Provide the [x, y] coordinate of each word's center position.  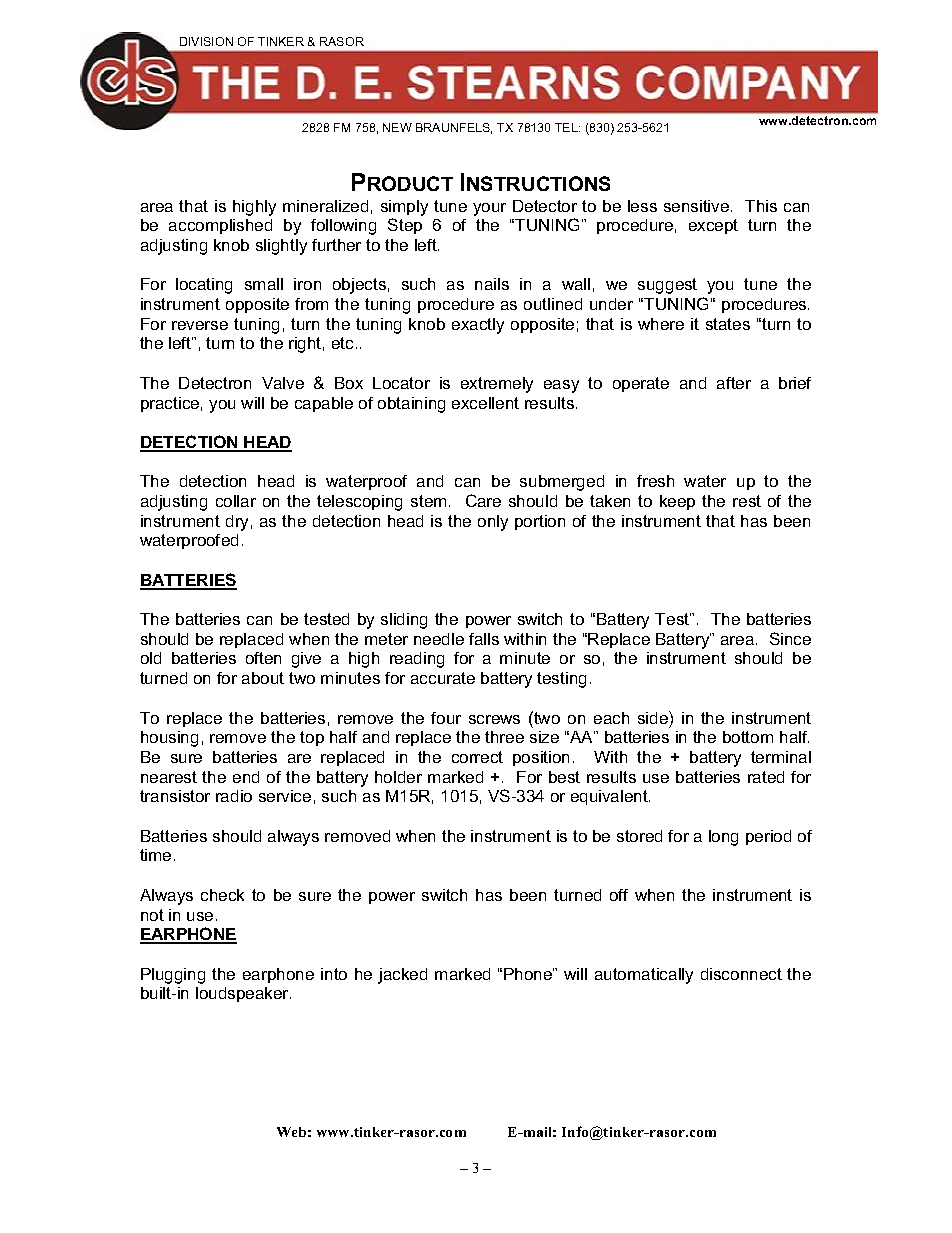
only [493, 523]
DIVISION [206, 41]
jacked [402, 976]
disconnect [741, 974]
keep [677, 502]
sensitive [696, 206]
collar [236, 501]
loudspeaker [243, 994]
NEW [397, 127]
